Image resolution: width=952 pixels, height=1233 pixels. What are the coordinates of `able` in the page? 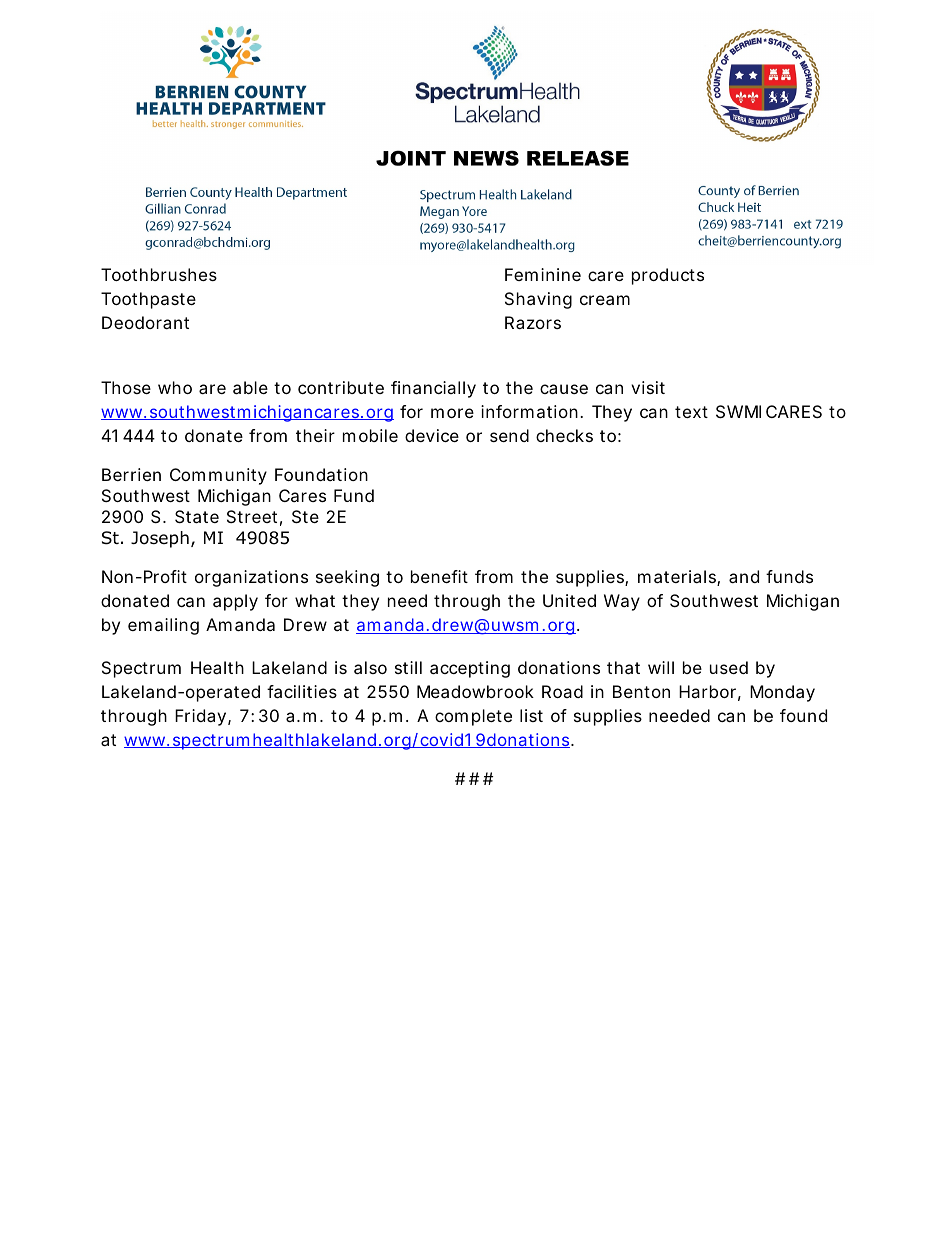 It's located at (250, 387).
